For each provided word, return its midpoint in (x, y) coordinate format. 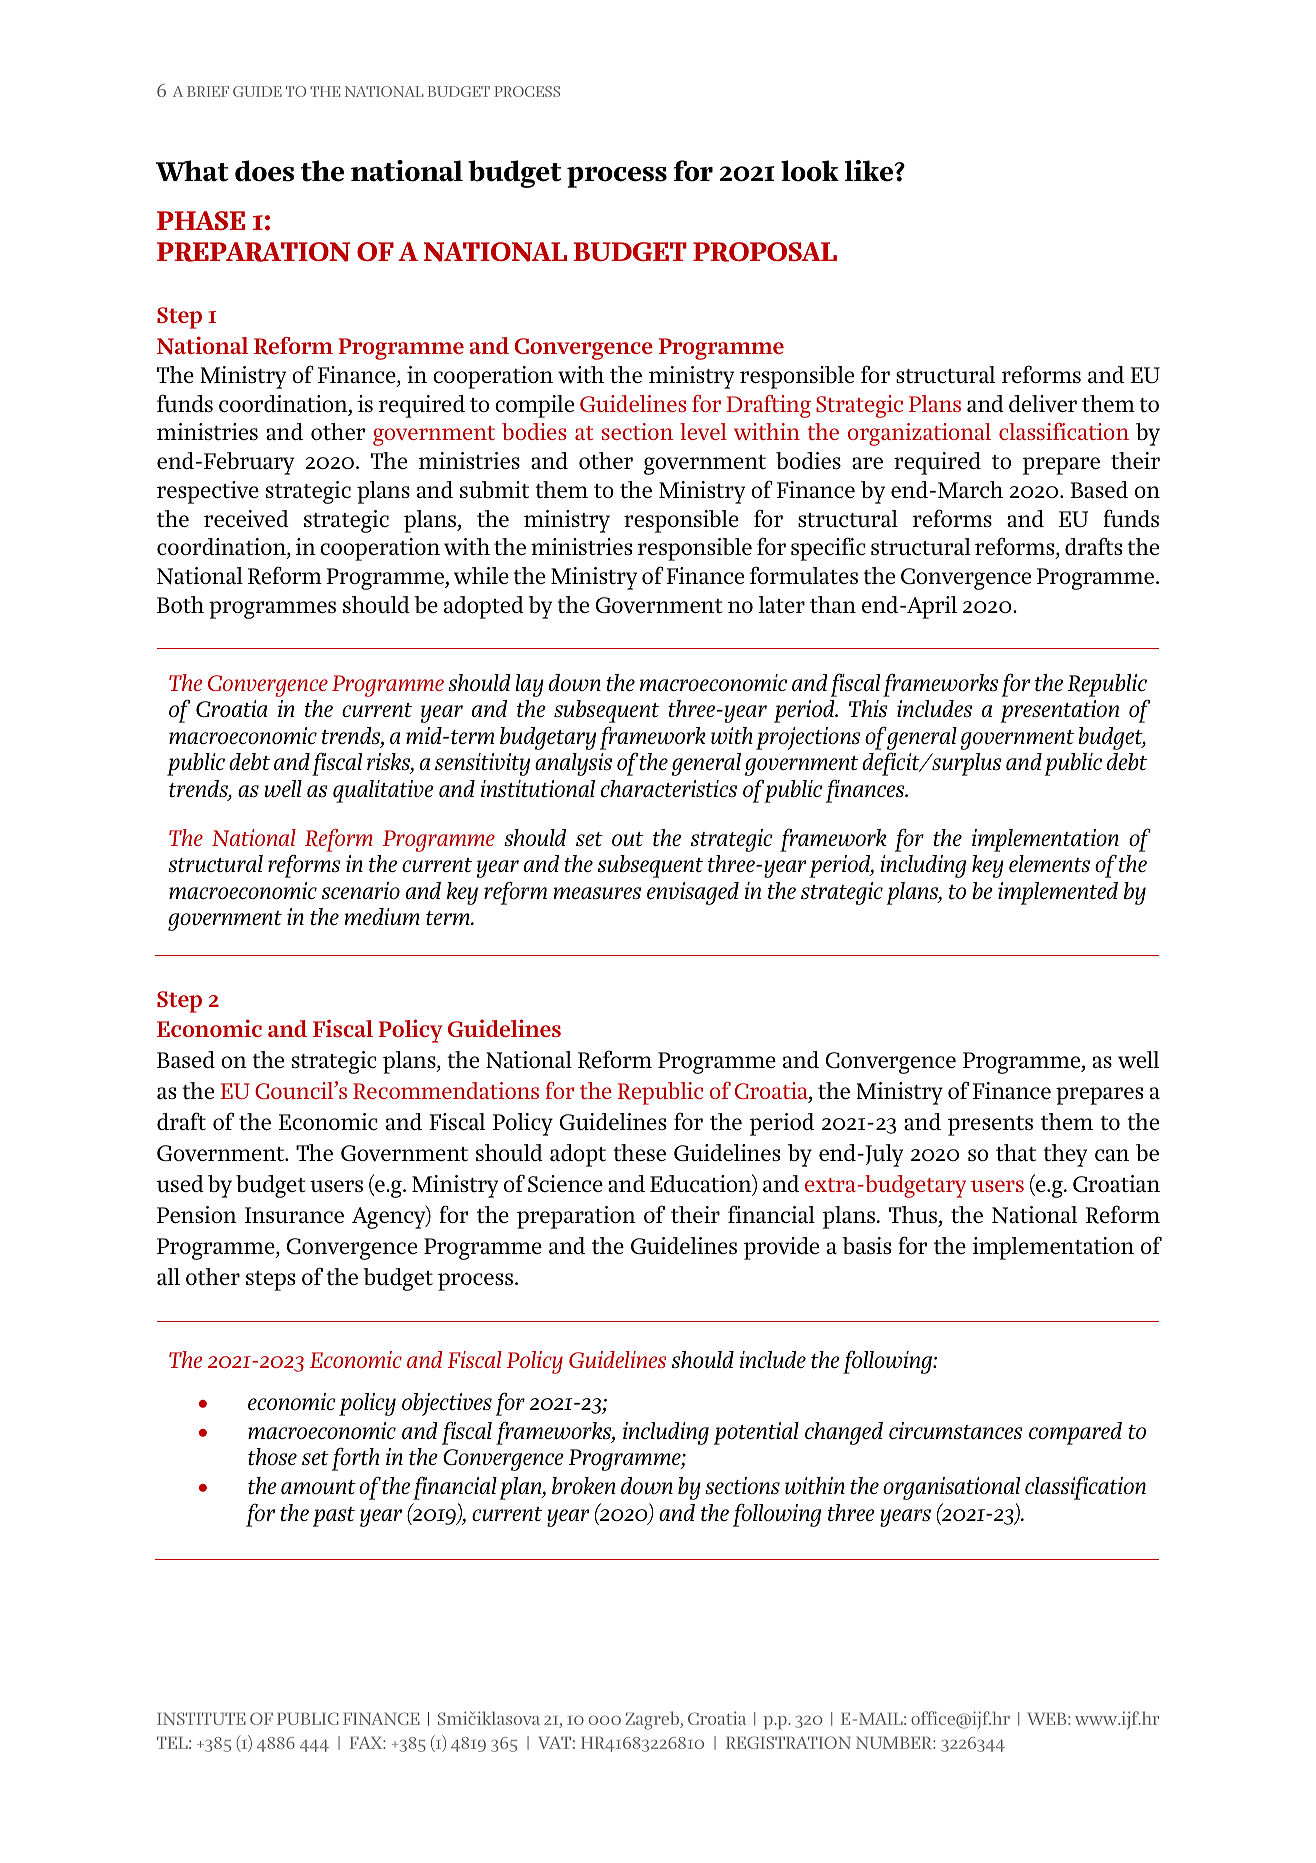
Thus (914, 1216)
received (246, 518)
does (264, 171)
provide (781, 1248)
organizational (919, 434)
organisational (951, 1488)
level (703, 431)
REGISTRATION (788, 1742)
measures (597, 893)
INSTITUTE (201, 1718)
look (810, 171)
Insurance (294, 1215)
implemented (1058, 893)
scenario (361, 890)
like (870, 171)
